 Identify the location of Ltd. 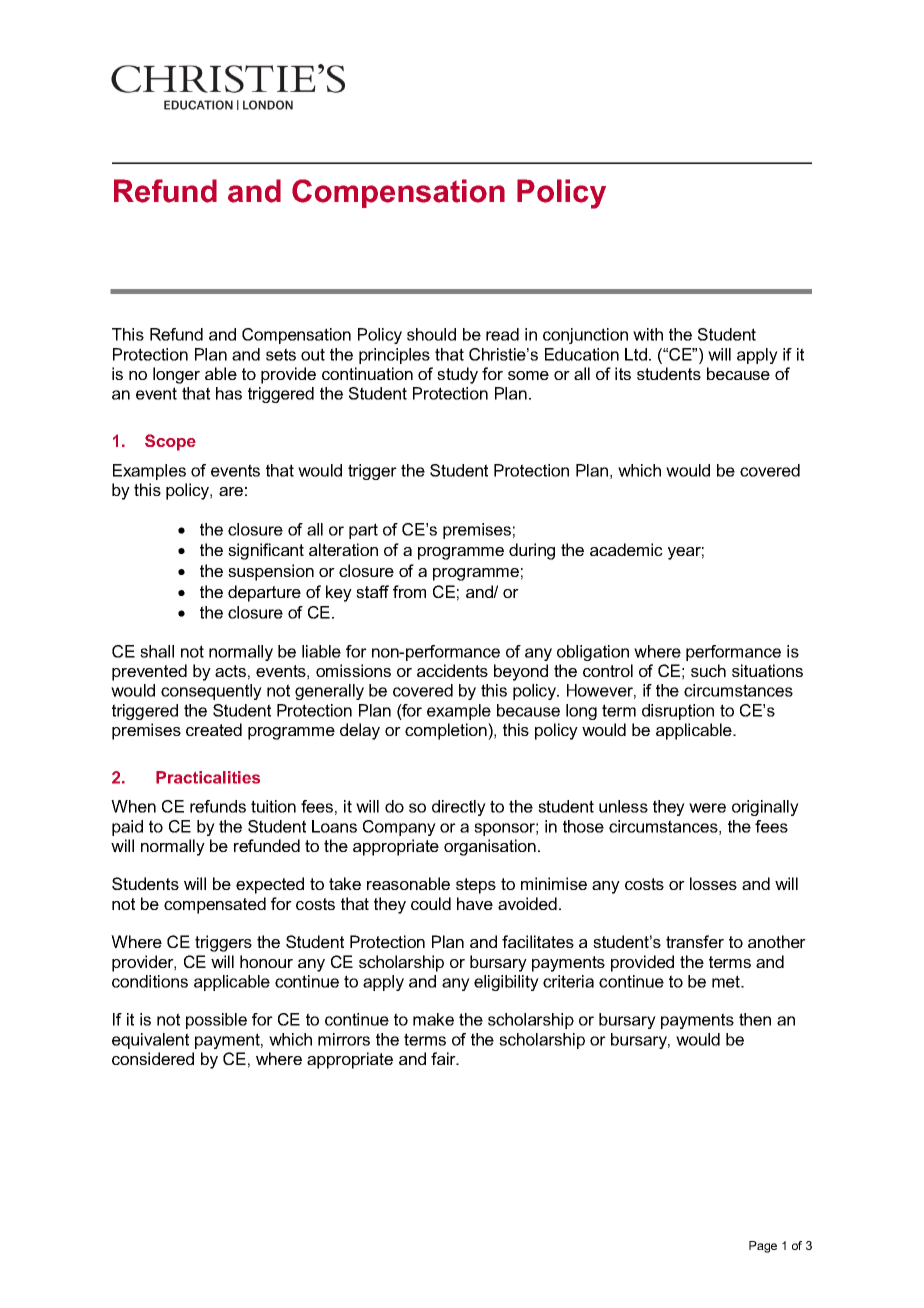
(636, 354).
